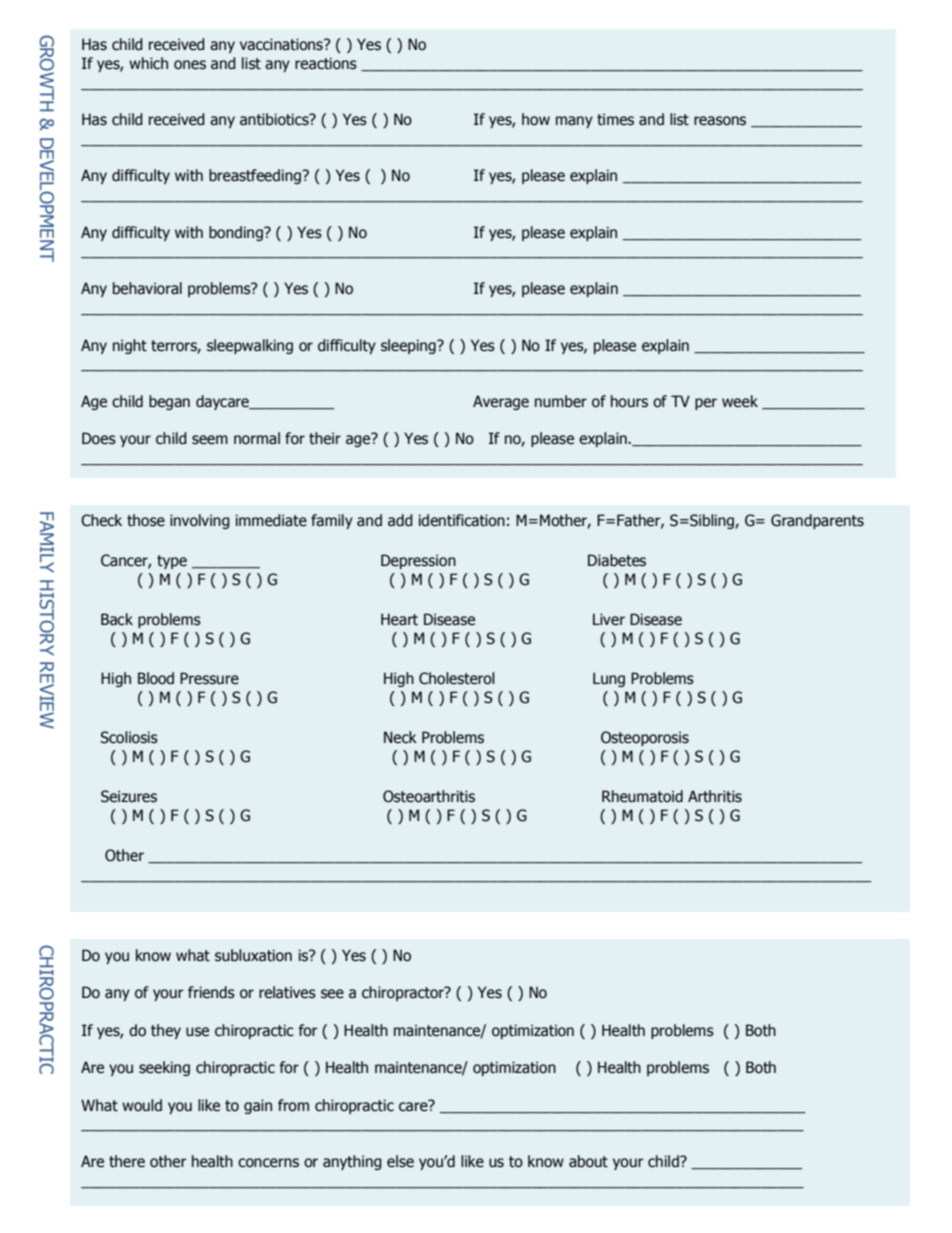 Image resolution: width=952 pixels, height=1233 pixels. I want to click on would, so click(142, 1105).
